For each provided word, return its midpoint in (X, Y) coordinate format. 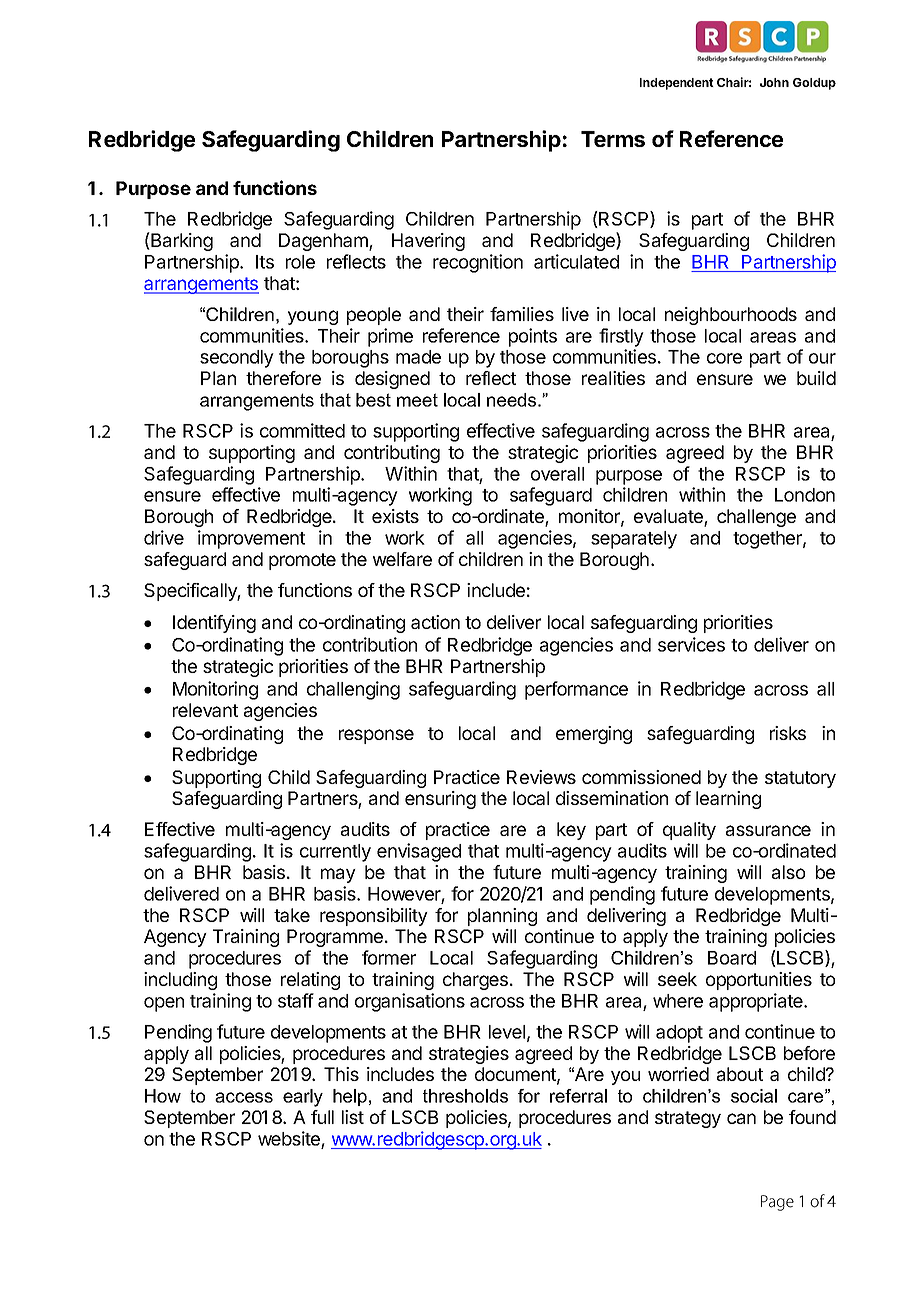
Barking (181, 241)
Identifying (214, 624)
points (533, 337)
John (774, 82)
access (244, 1097)
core (724, 358)
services (691, 644)
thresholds (465, 1096)
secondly (237, 359)
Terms (613, 139)
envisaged (419, 852)
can (741, 1118)
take (292, 915)
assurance (768, 830)
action (435, 622)
